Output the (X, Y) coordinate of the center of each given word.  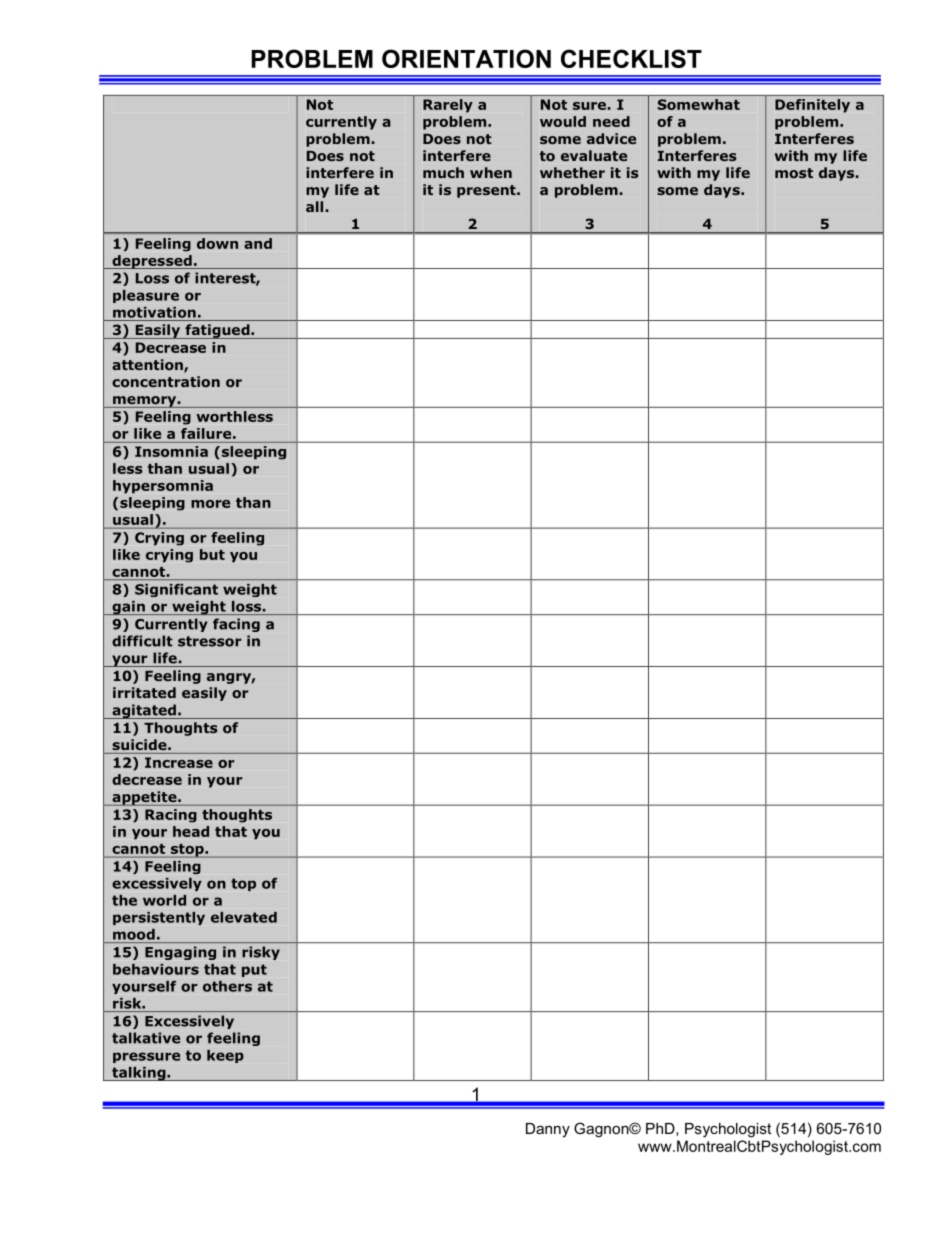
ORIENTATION (466, 58)
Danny (548, 1130)
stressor (209, 641)
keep (225, 1056)
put (254, 970)
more (210, 504)
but (212, 554)
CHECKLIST (631, 58)
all (316, 206)
